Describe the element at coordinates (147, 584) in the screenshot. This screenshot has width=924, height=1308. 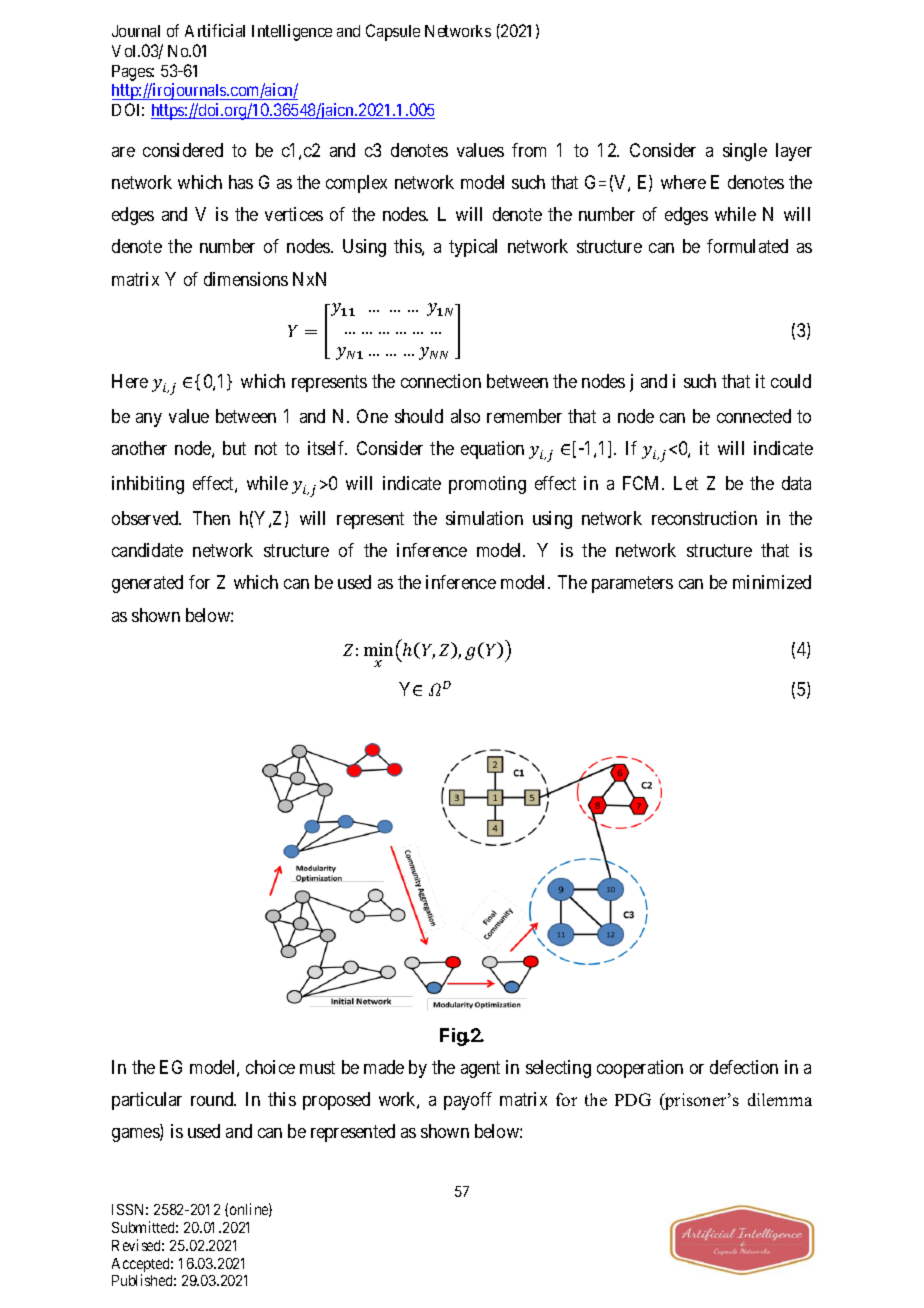
I see `generated` at that location.
